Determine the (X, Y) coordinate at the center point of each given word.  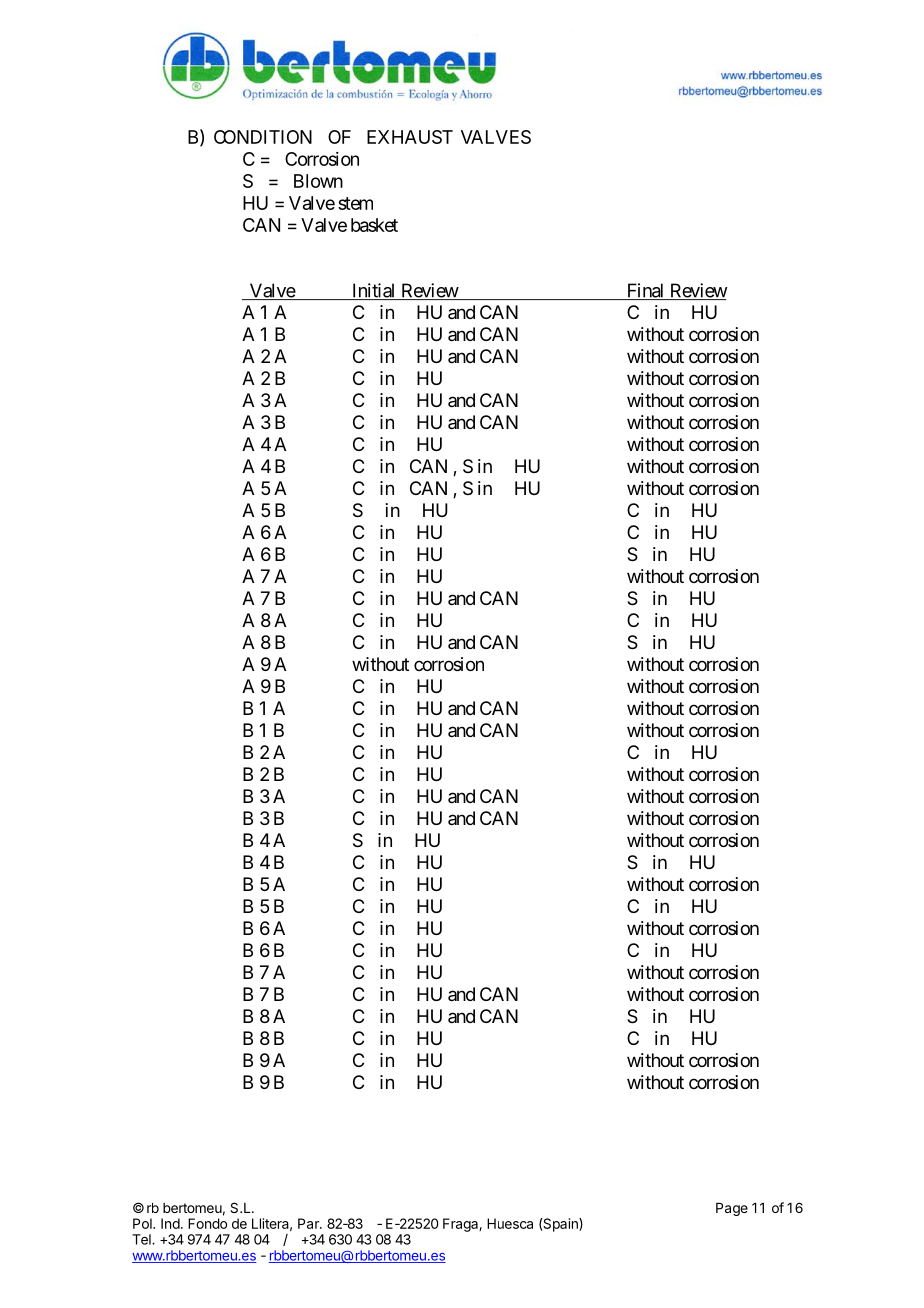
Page (732, 1209)
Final (645, 291)
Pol (143, 1223)
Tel (142, 1239)
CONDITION (263, 137)
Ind (170, 1223)
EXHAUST (410, 137)
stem (355, 203)
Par (309, 1223)
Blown (318, 181)
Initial (374, 291)
